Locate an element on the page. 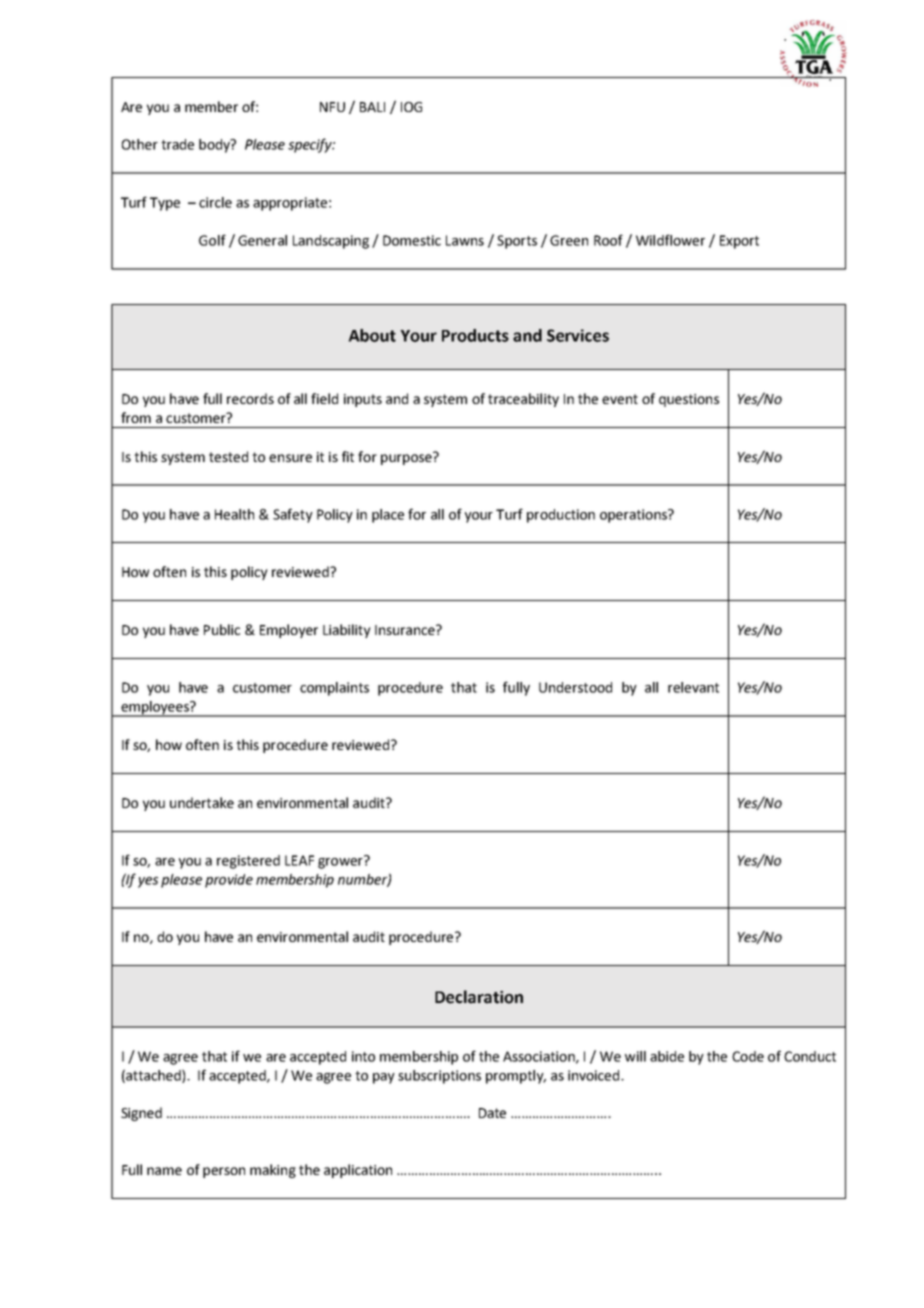  records is located at coordinates (250, 398).
